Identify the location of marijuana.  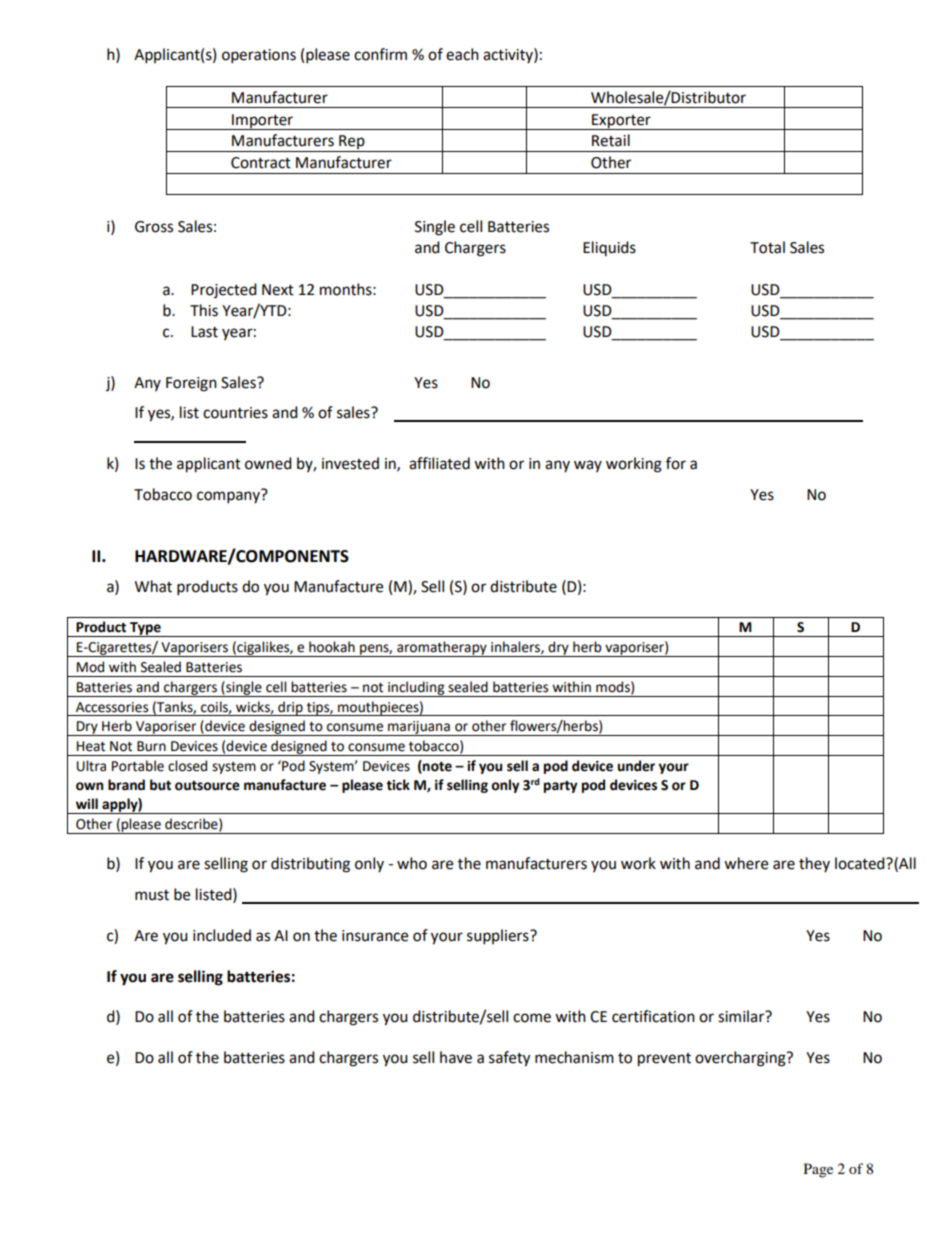
(419, 728).
